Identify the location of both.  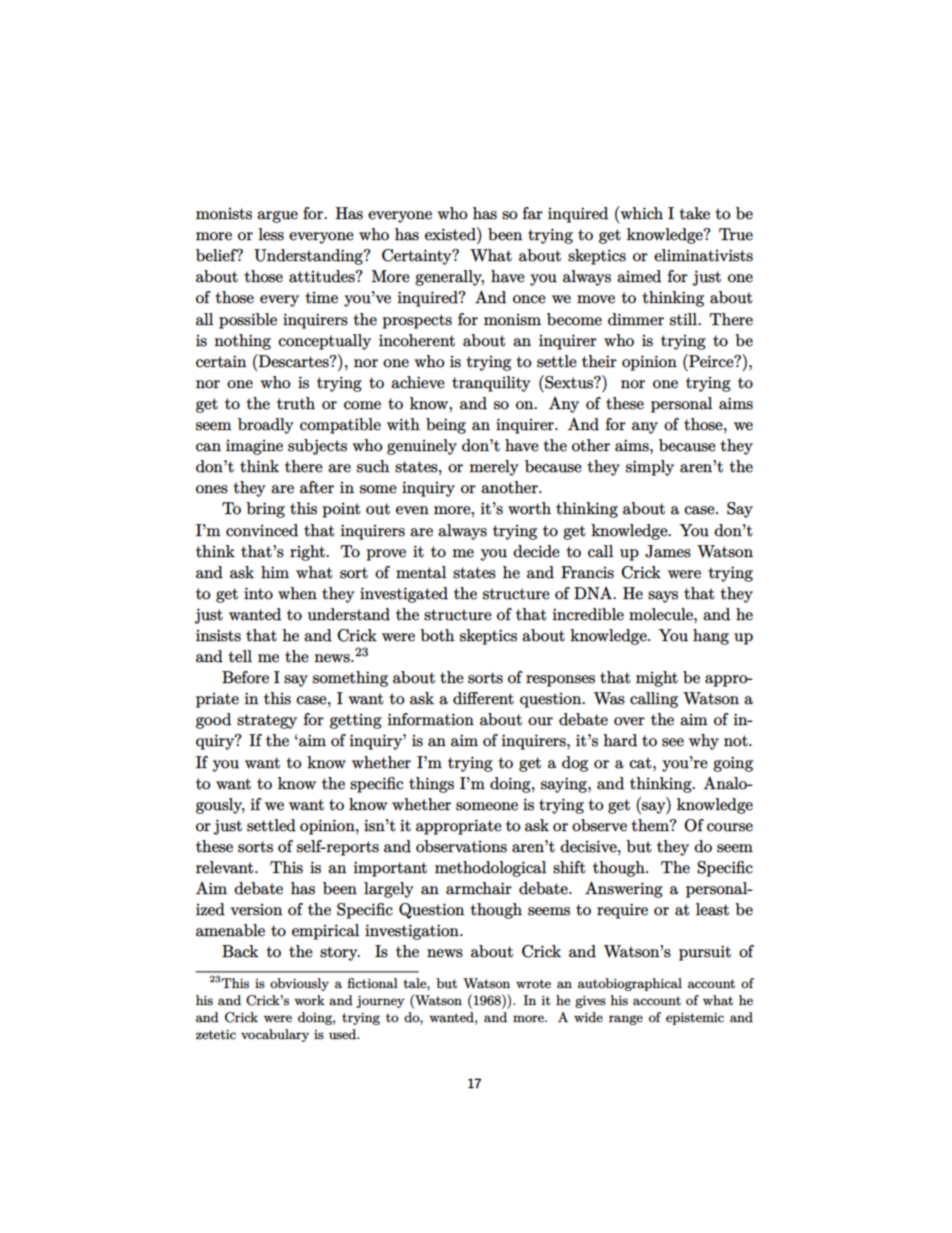
(437, 635).
